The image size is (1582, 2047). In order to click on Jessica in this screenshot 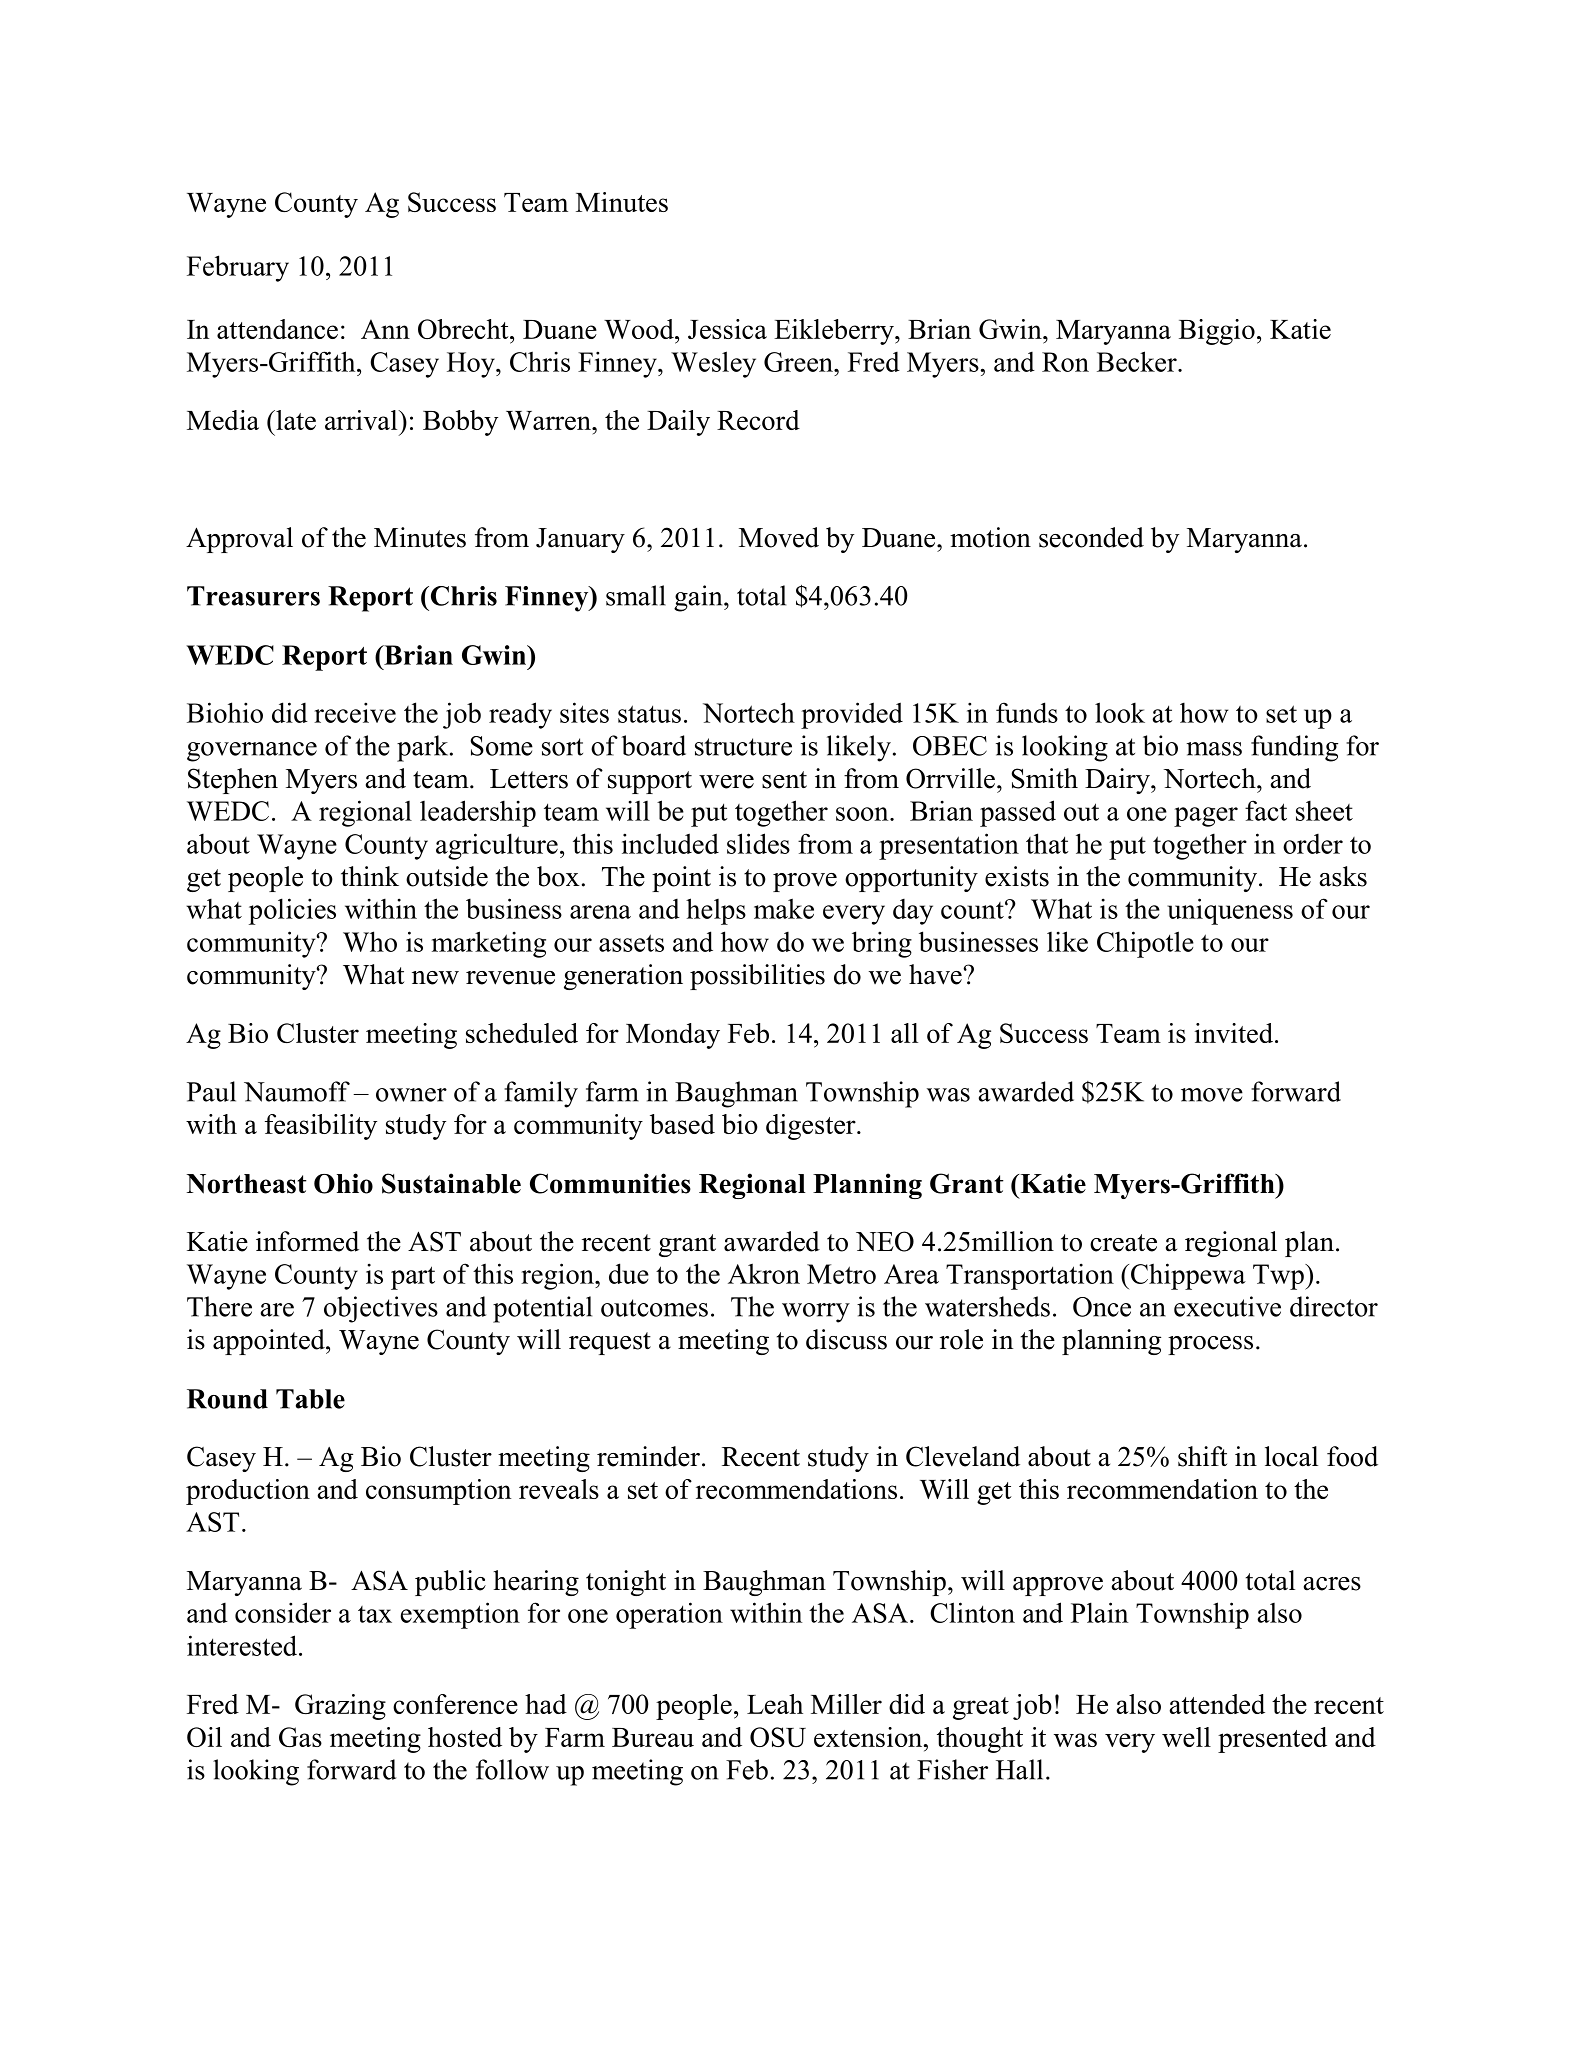, I will do `click(727, 329)`.
